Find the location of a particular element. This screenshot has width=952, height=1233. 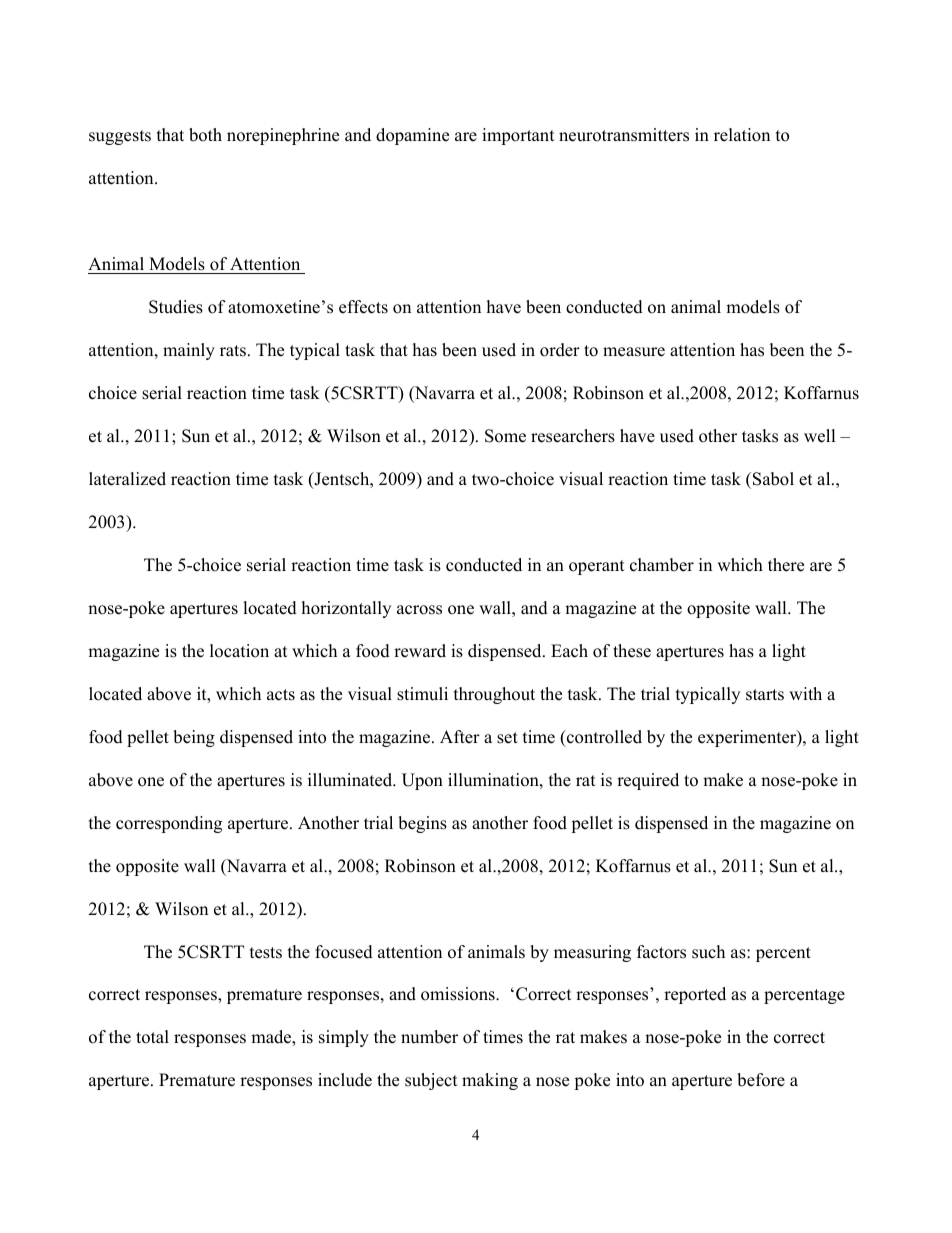

important is located at coordinates (518, 136).
